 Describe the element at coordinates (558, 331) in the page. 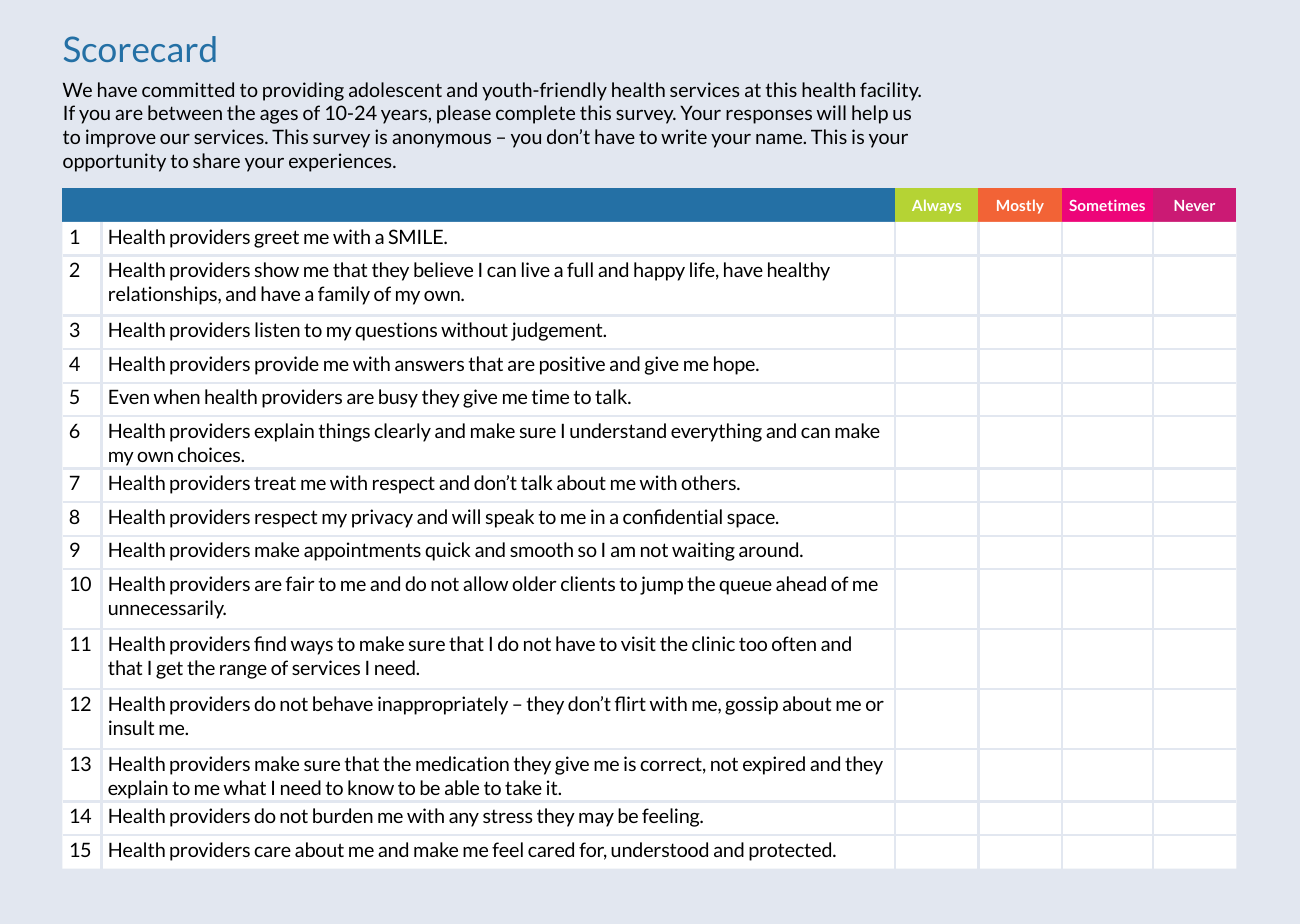

I see `judgement` at that location.
